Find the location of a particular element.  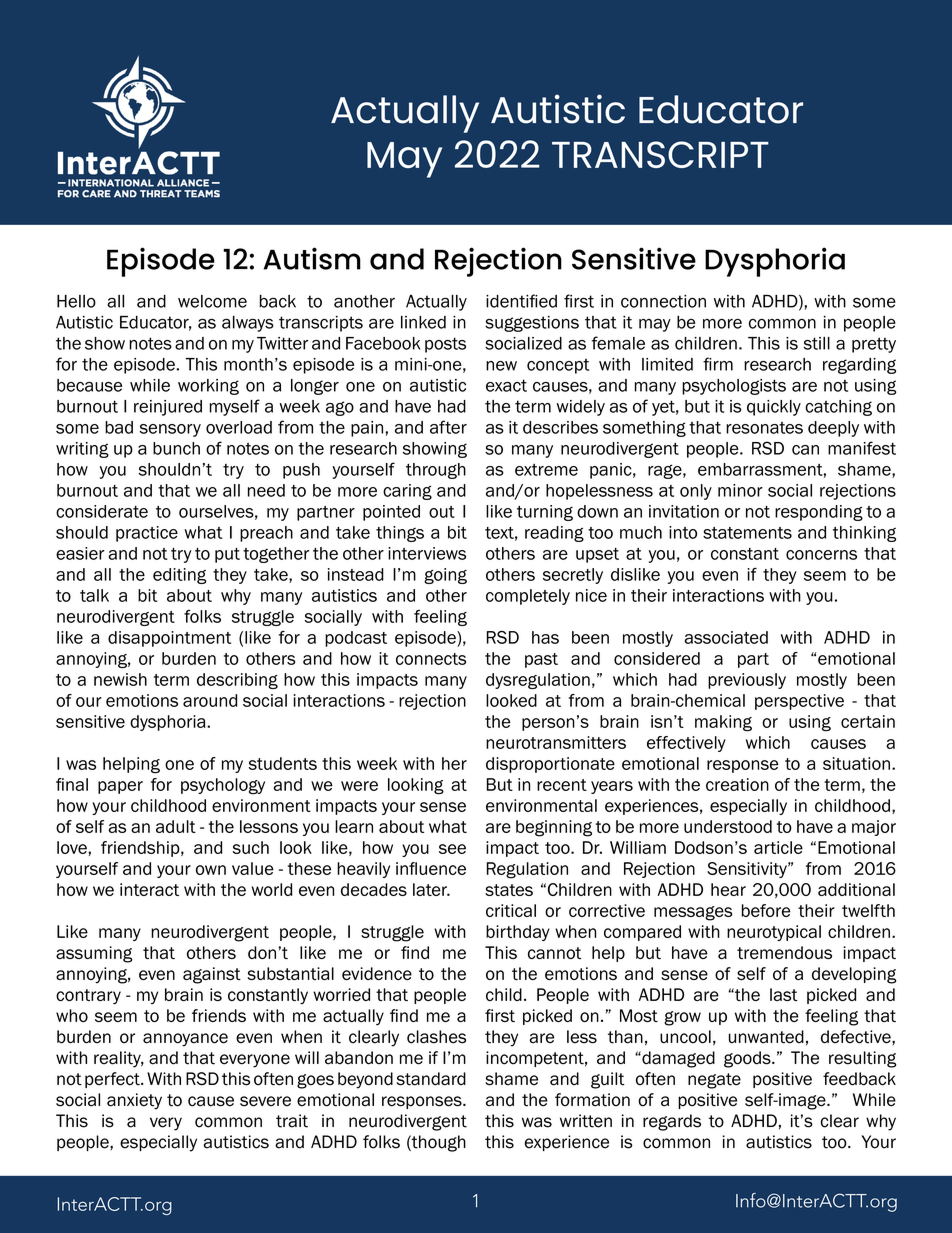

article is located at coordinates (778, 847).
